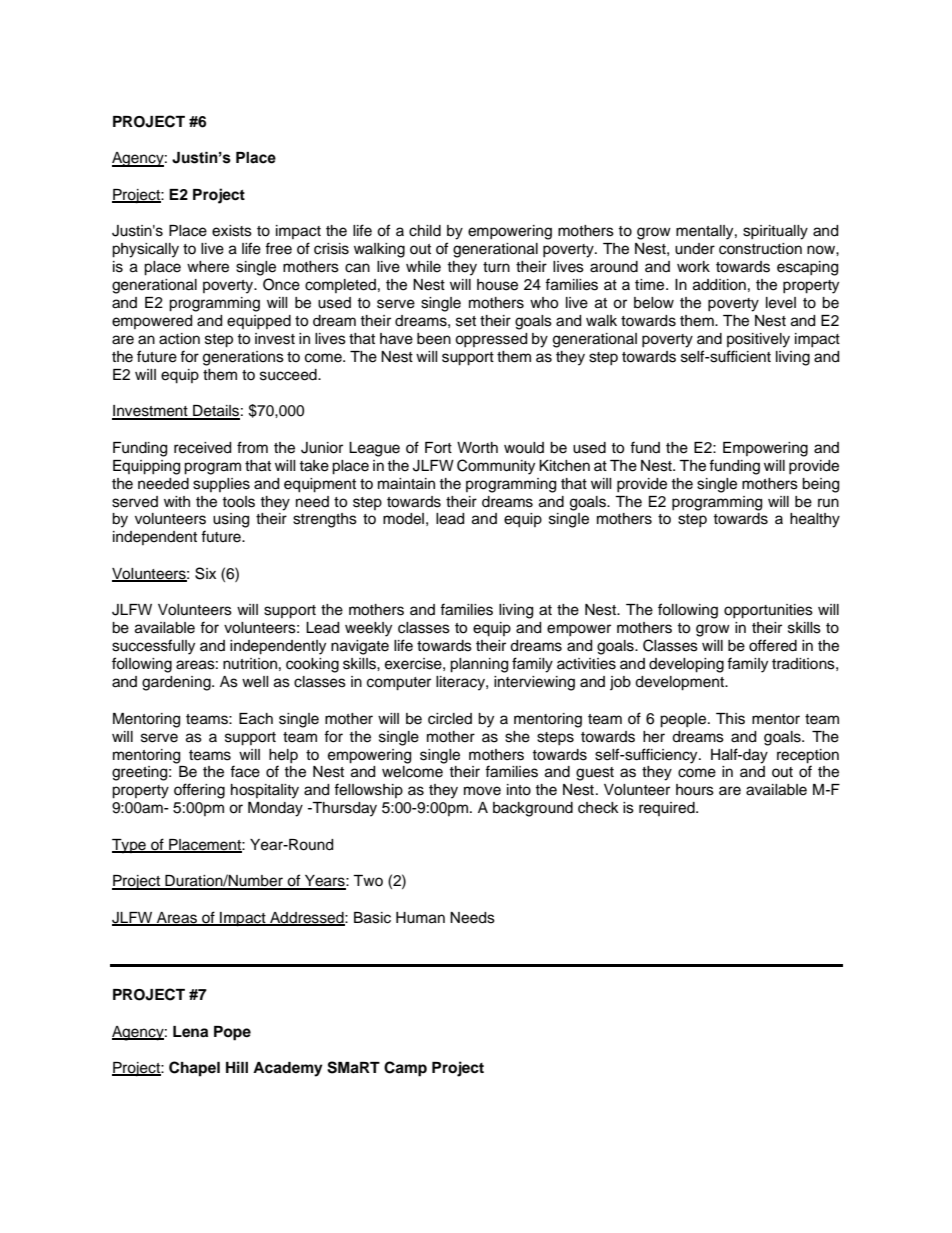 The width and height of the document is (952, 1233). Describe the element at coordinates (256, 719) in the document. I see `Each` at that location.
